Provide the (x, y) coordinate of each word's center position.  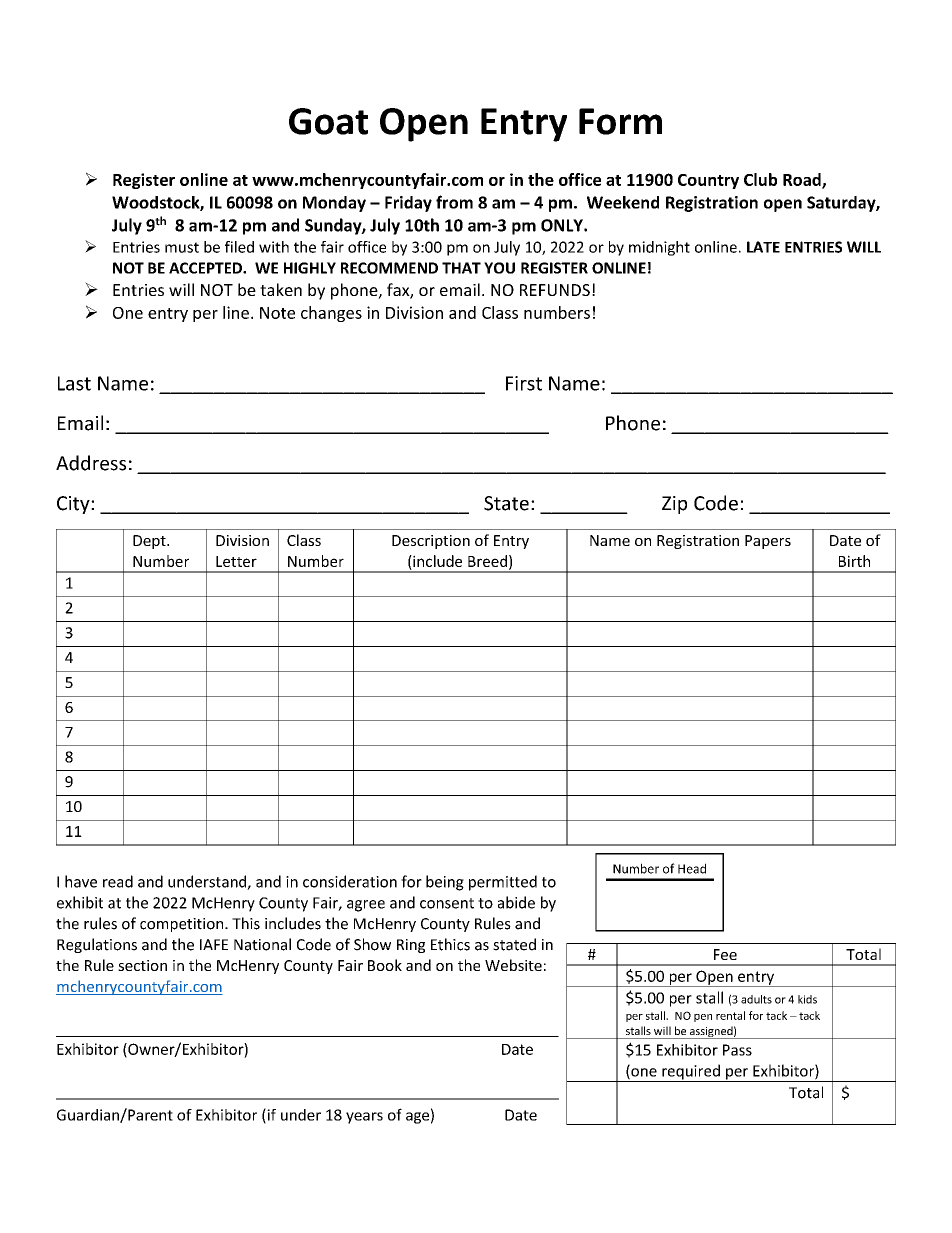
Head (692, 868)
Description (431, 542)
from (454, 202)
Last (74, 383)
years (364, 1118)
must (182, 247)
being (445, 883)
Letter (236, 561)
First (524, 383)
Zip (674, 505)
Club (760, 179)
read (118, 881)
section (142, 965)
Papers (768, 542)
